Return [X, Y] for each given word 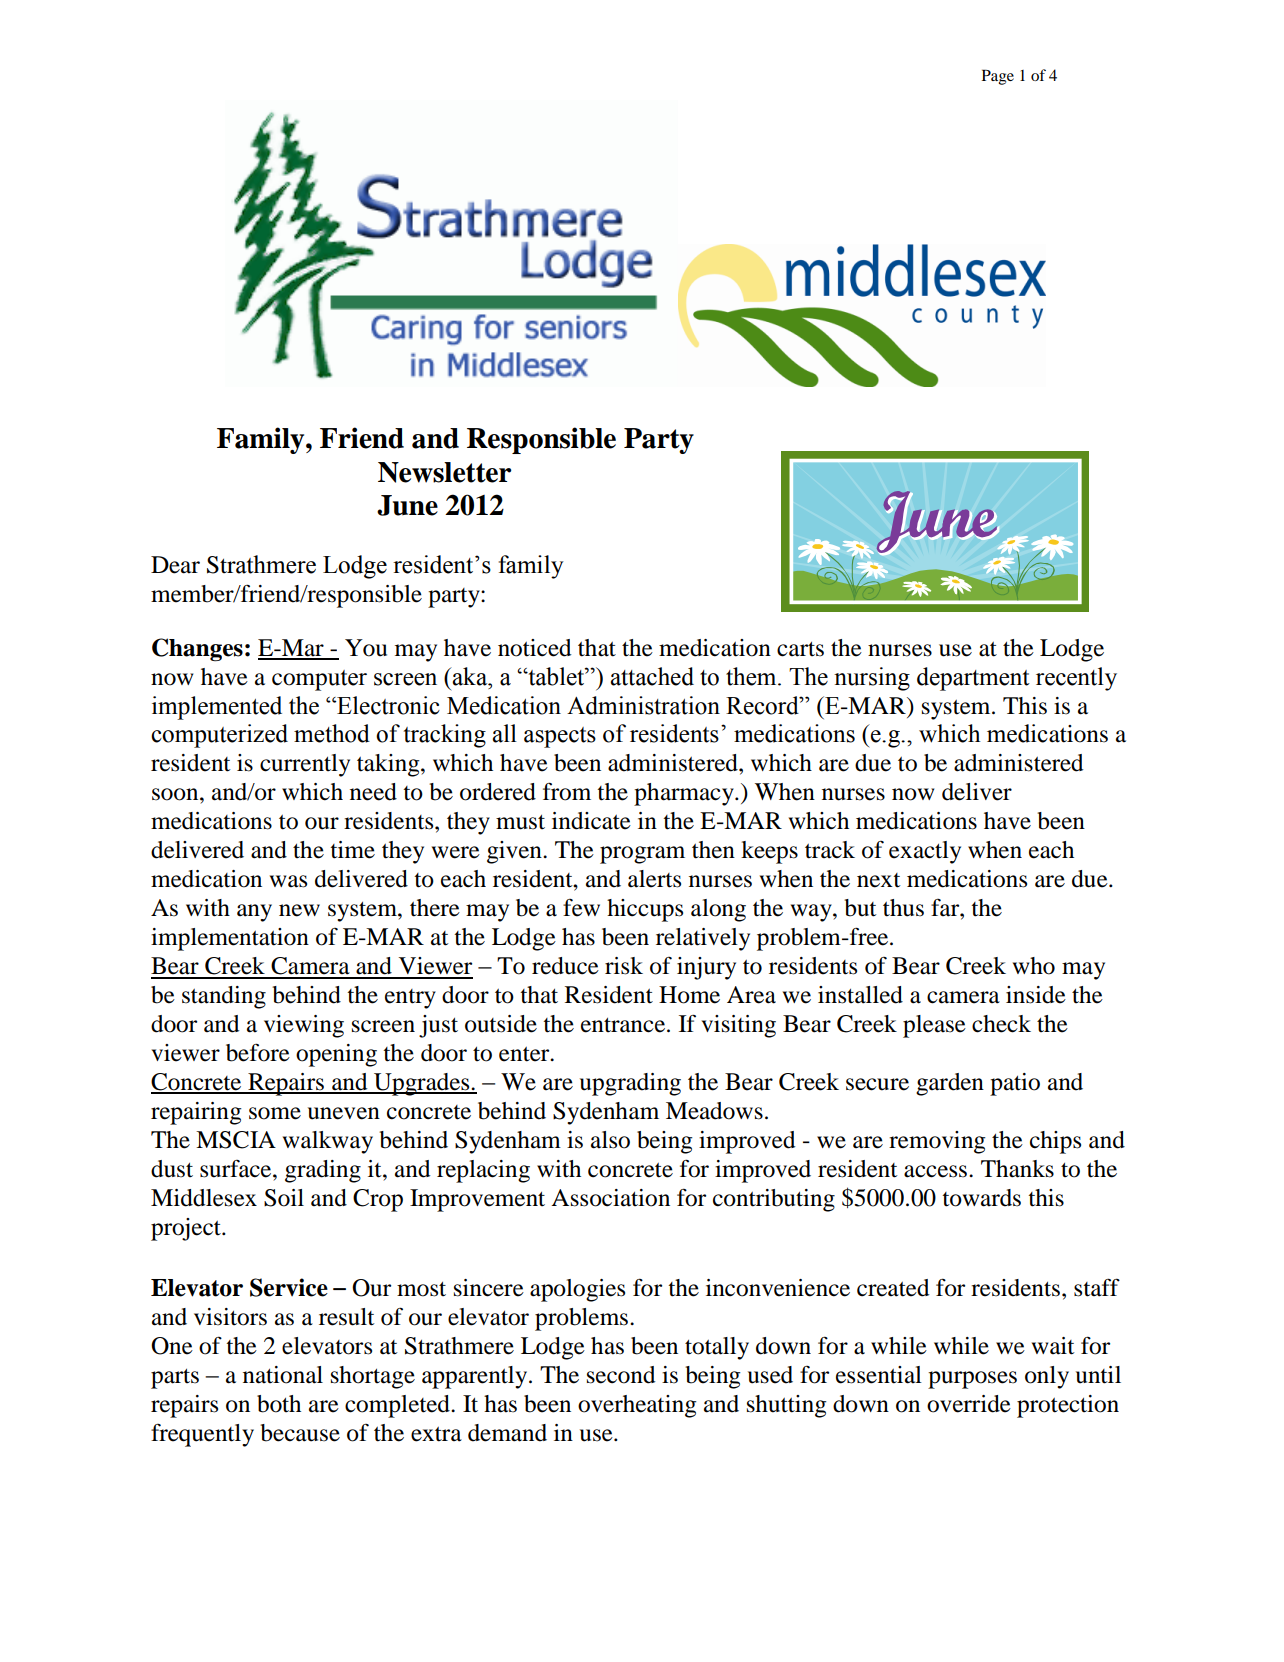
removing [937, 1142]
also [610, 1140]
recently [1076, 679]
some [275, 1113]
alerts [654, 879]
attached [652, 676]
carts [800, 649]
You [366, 648]
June [407, 505]
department [973, 679]
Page [998, 77]
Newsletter [445, 472]
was [288, 881]
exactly [925, 852]
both [279, 1404]
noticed [534, 648]
